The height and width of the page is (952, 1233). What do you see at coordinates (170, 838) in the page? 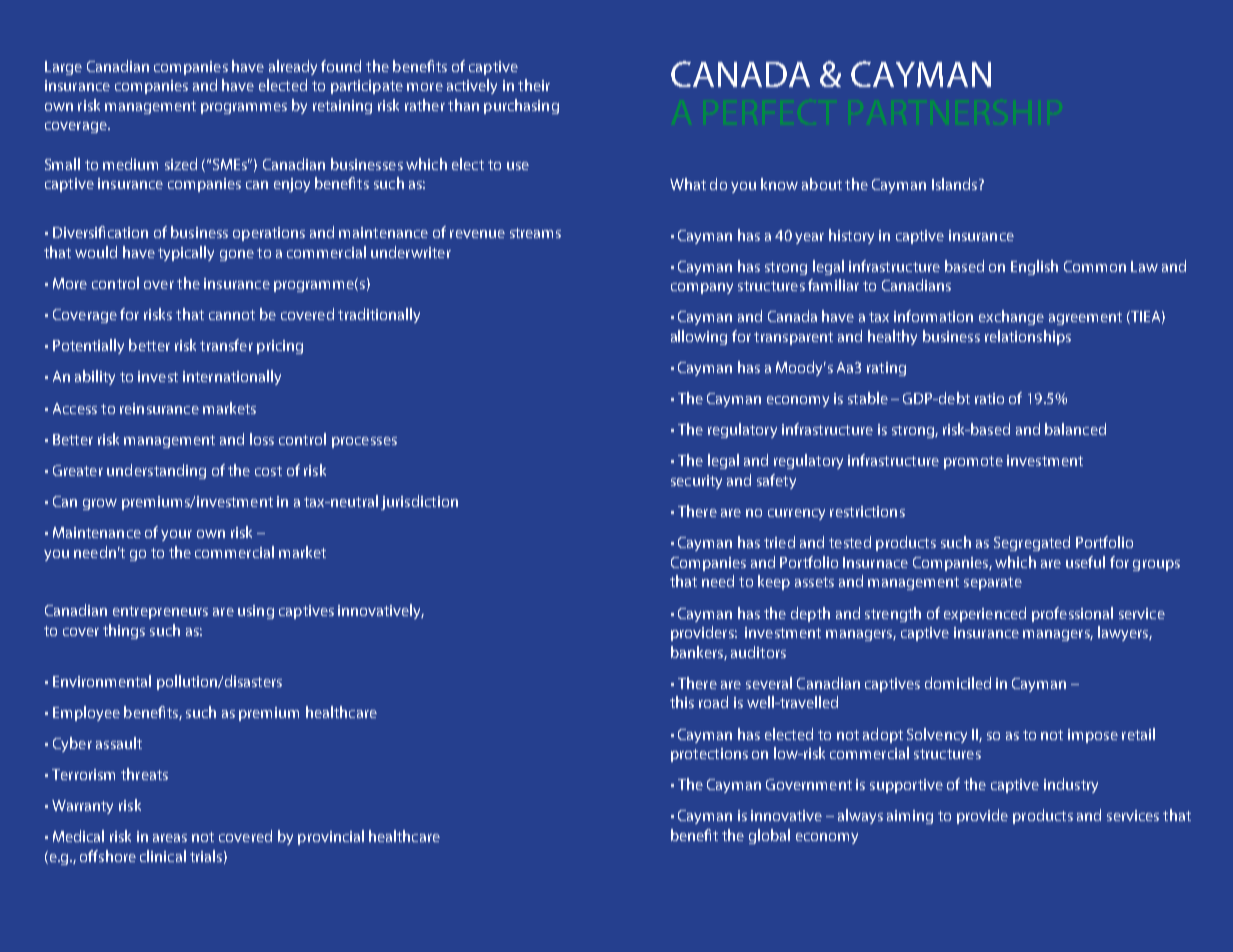
I see `areas` at bounding box center [170, 838].
